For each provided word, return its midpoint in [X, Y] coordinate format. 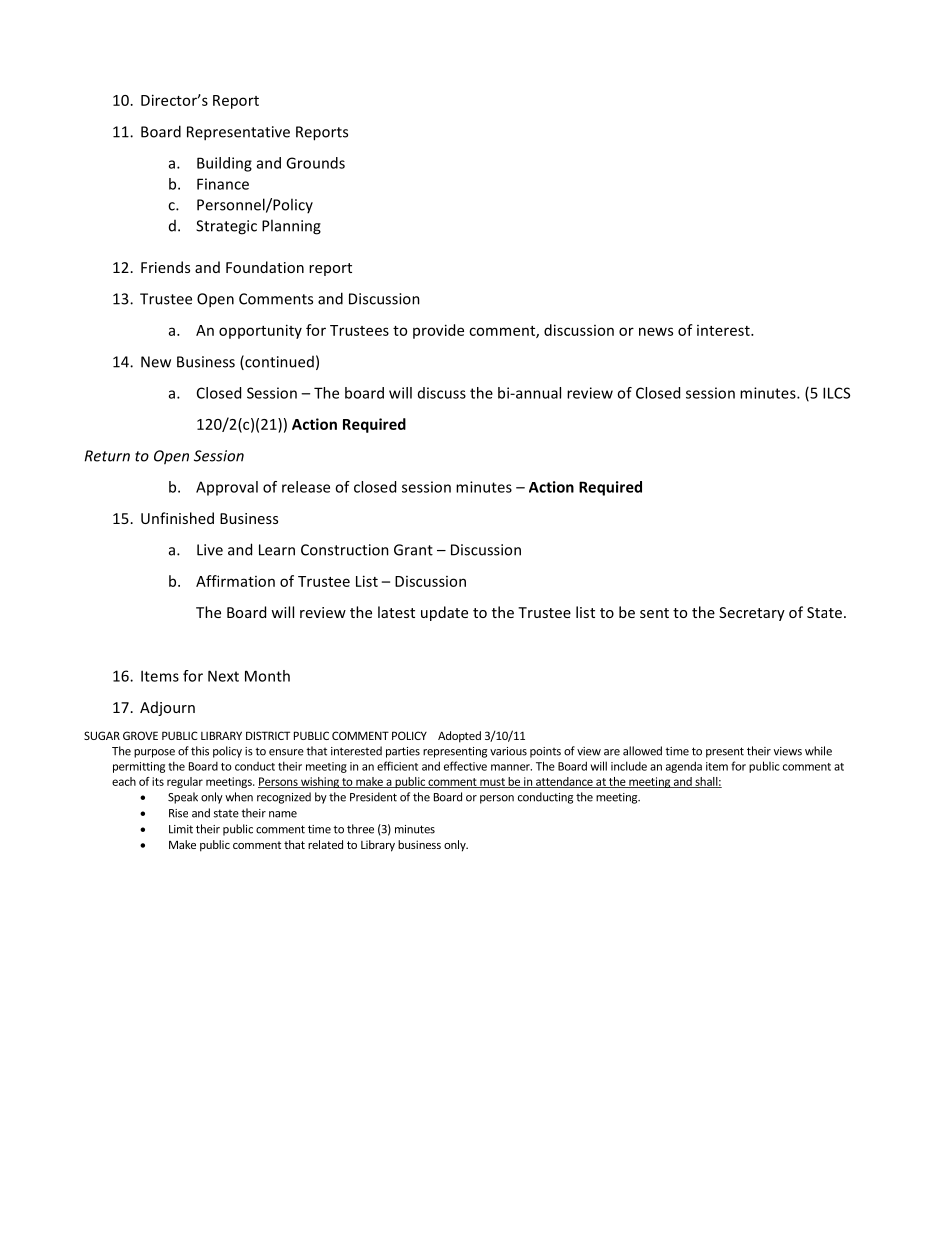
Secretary [752, 614]
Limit [181, 829]
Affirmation [235, 581]
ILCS [836, 393]
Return [107, 456]
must [492, 783]
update [444, 613]
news [656, 331]
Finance [223, 184]
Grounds [315, 163]
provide [438, 331]
